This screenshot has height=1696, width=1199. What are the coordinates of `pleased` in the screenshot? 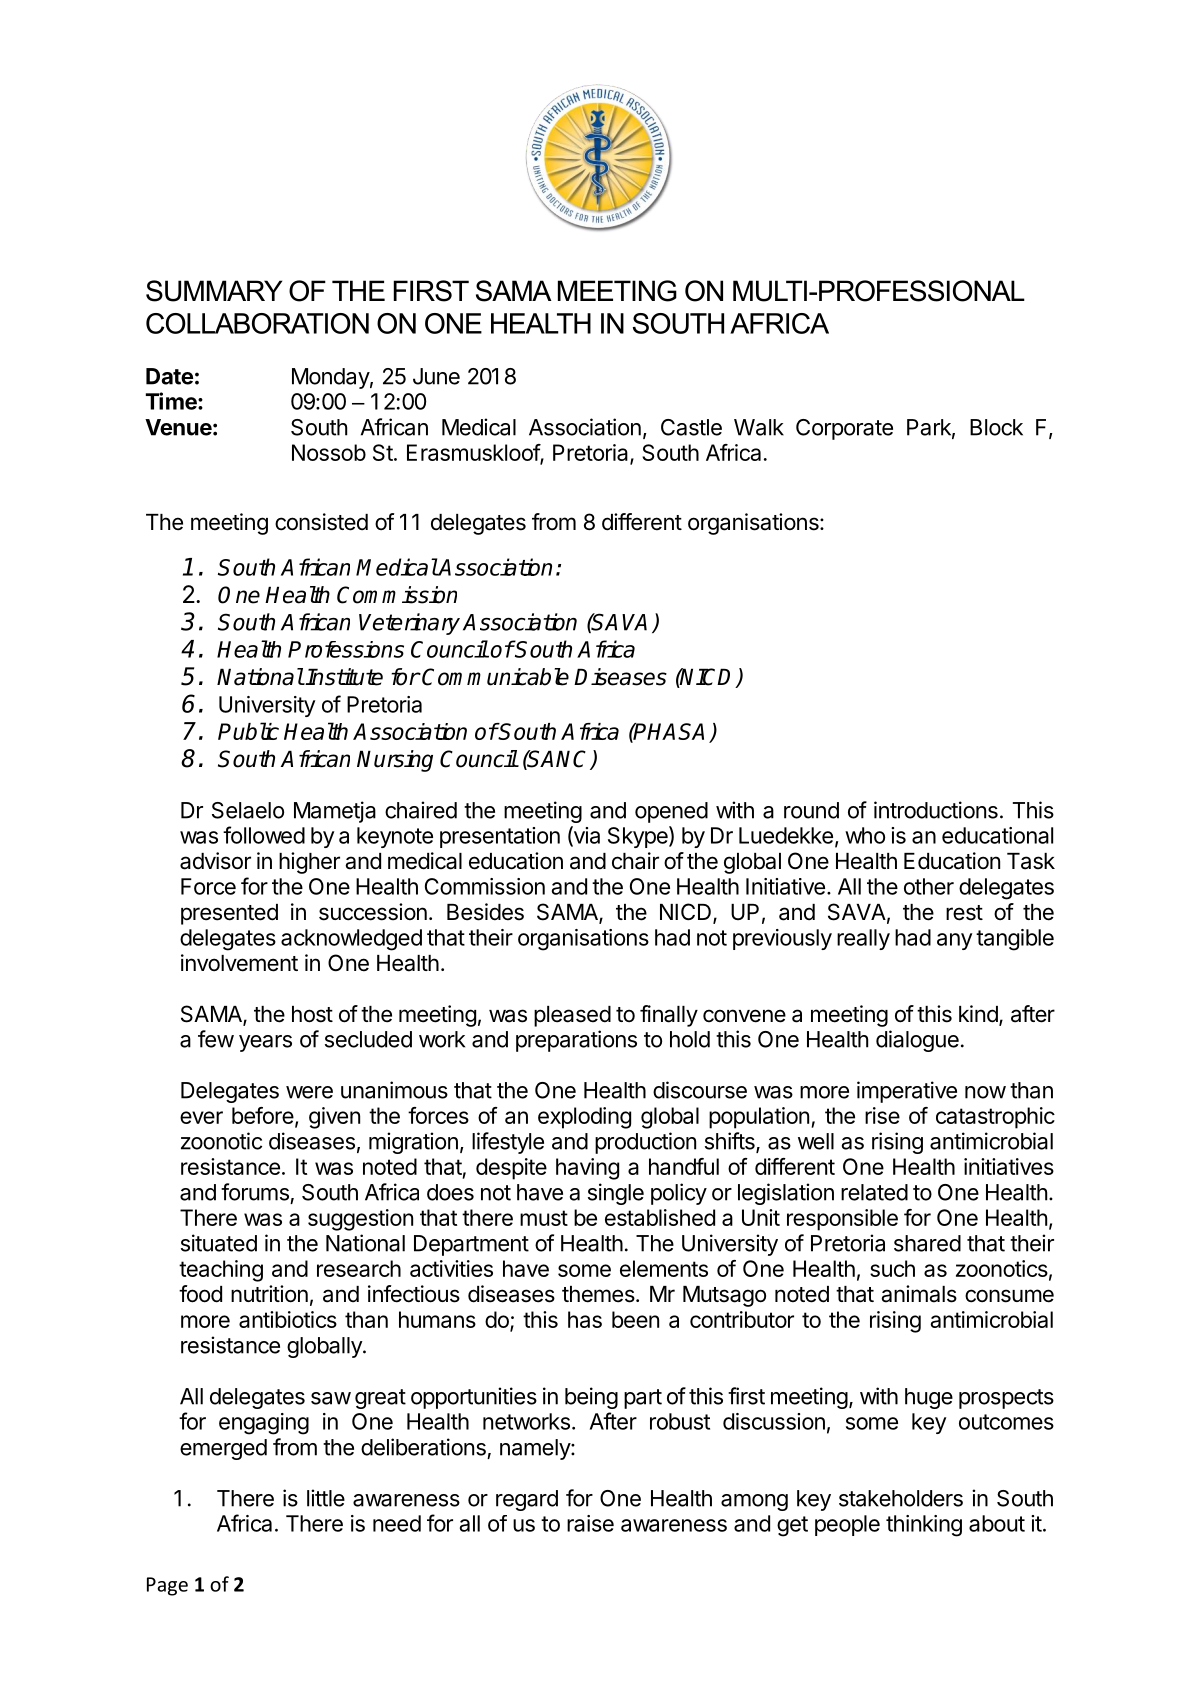 It's located at (572, 1016).
